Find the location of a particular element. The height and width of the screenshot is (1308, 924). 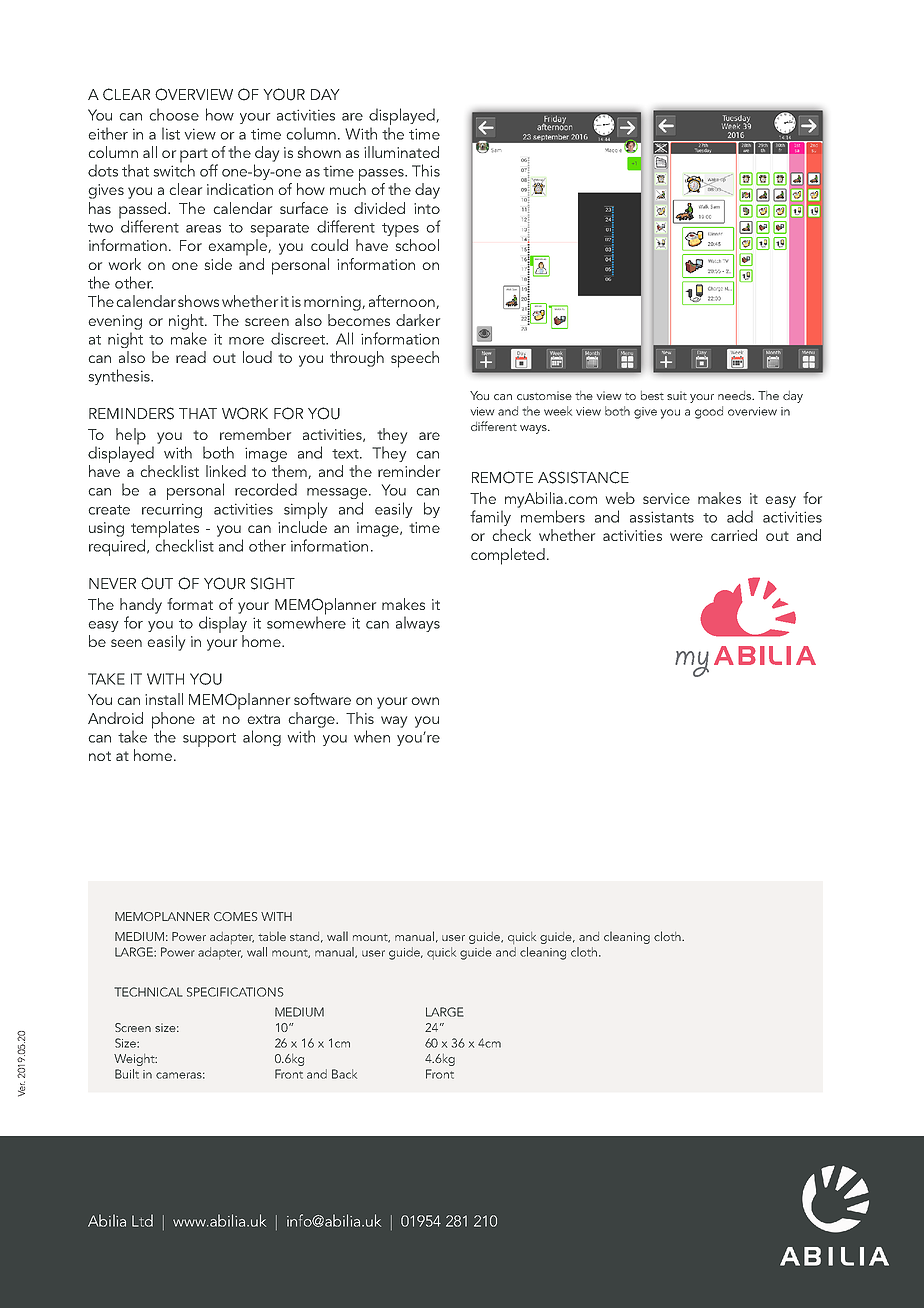

into is located at coordinates (427, 208).
